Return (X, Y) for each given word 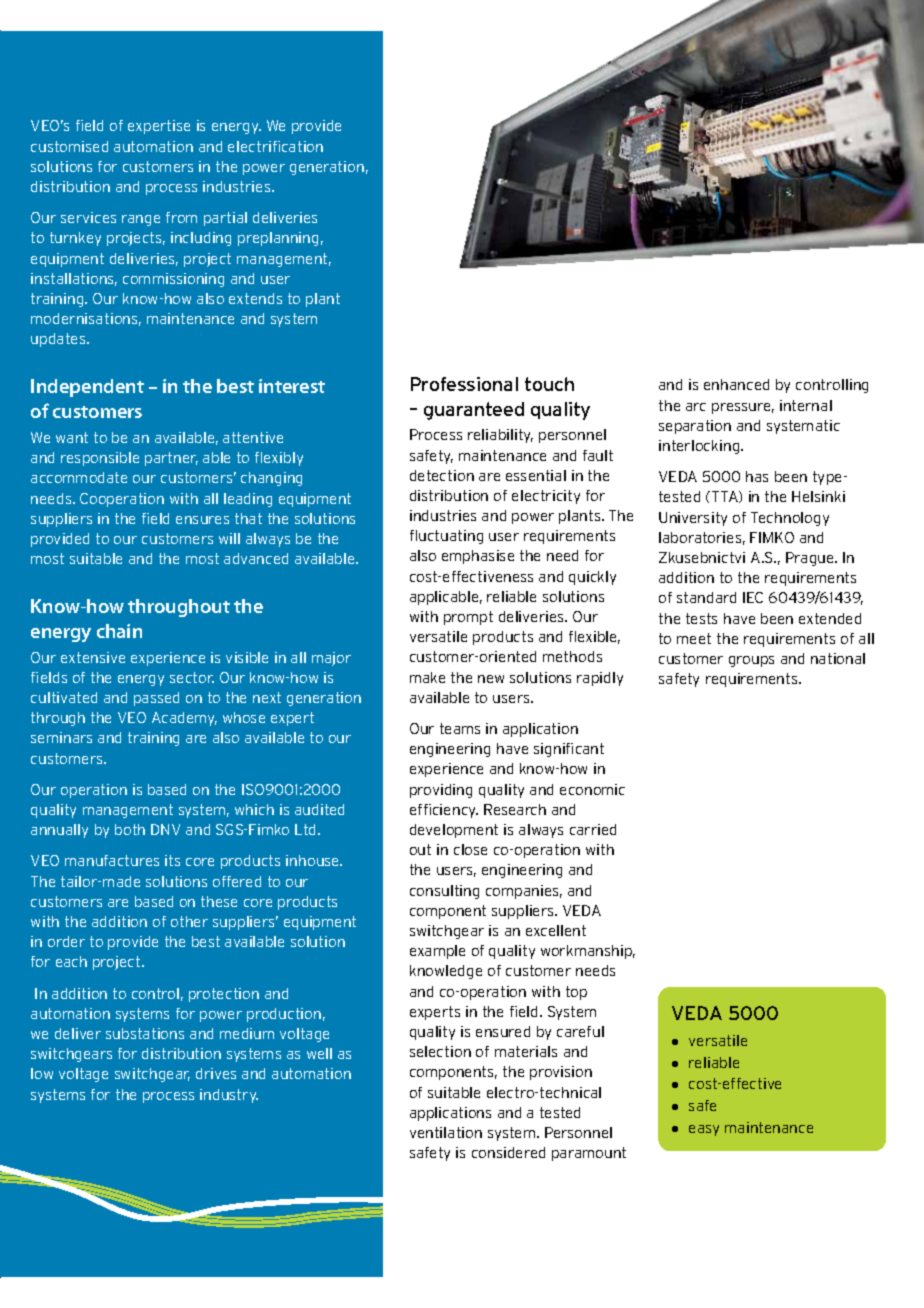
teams (460, 728)
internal (806, 405)
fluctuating (446, 537)
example (437, 952)
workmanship (588, 952)
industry (229, 1096)
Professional (464, 384)
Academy (184, 719)
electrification (275, 146)
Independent (87, 388)
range (141, 220)
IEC (753, 597)
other (189, 921)
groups (751, 661)
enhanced (736, 384)
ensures (202, 520)
